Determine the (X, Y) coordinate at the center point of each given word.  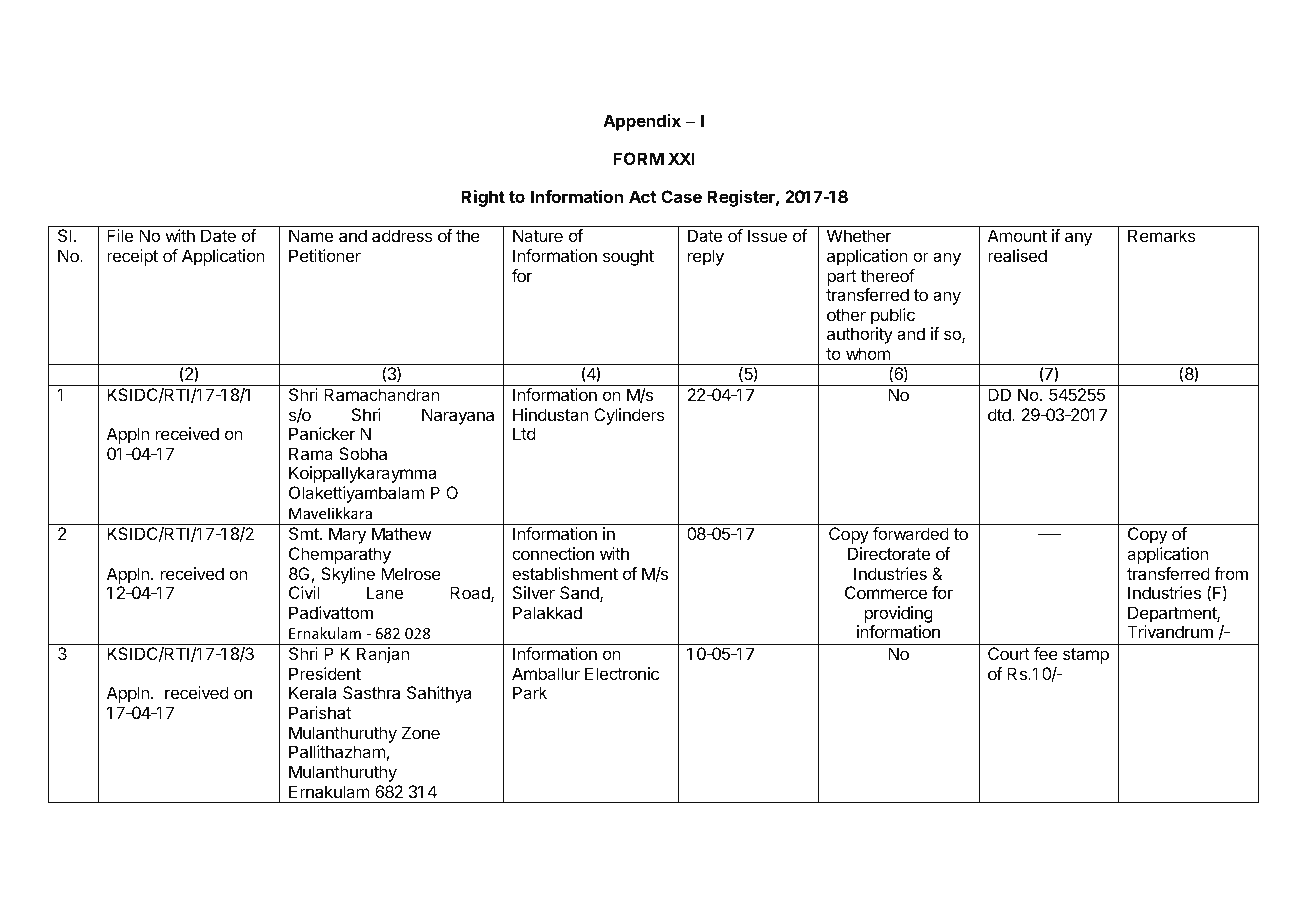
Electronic (622, 673)
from (1231, 573)
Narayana (458, 416)
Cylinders (629, 416)
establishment (565, 573)
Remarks (1161, 235)
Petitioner (325, 255)
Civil (304, 592)
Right (483, 198)
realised (1017, 255)
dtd (1000, 414)
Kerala (312, 692)
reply (706, 257)
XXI (681, 158)
